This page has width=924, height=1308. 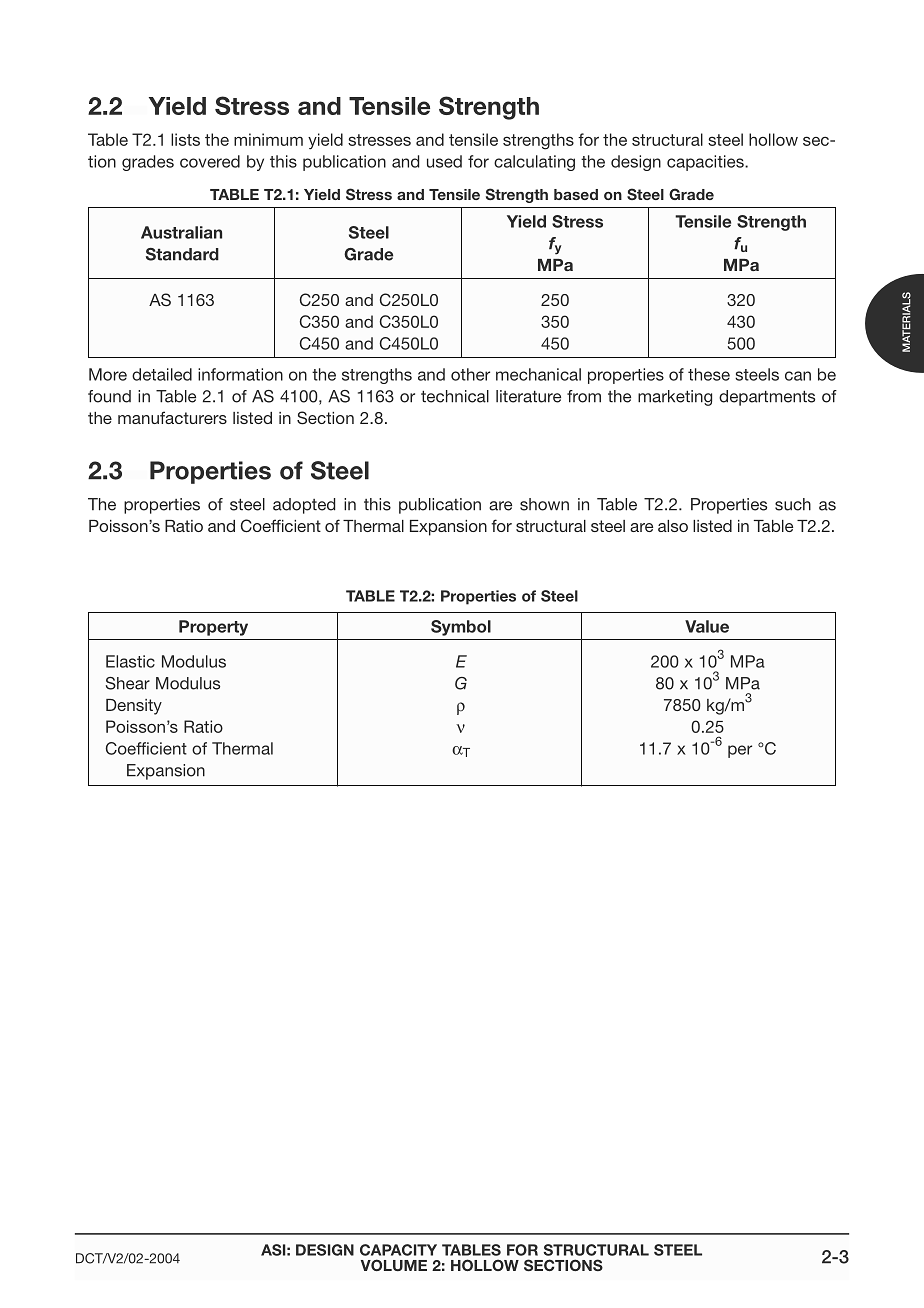 What do you see at coordinates (461, 628) in the page?
I see `Symbol` at bounding box center [461, 628].
